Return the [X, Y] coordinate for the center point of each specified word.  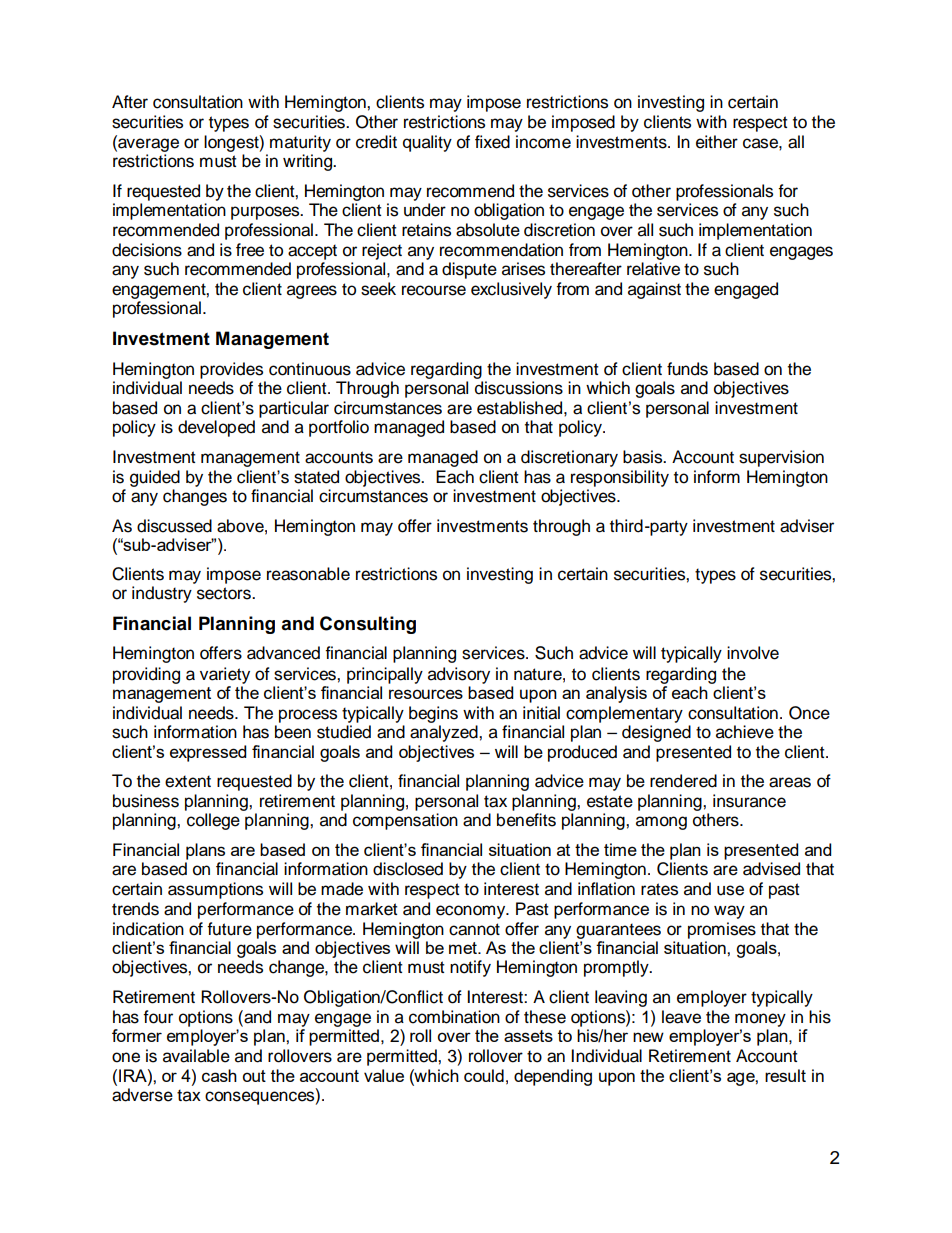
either [717, 142]
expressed [208, 753]
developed [216, 428]
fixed [492, 142]
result [785, 1075]
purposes [266, 213]
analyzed [445, 733]
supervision [781, 458]
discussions [519, 388]
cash [219, 1075]
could [484, 1075]
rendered [683, 781]
